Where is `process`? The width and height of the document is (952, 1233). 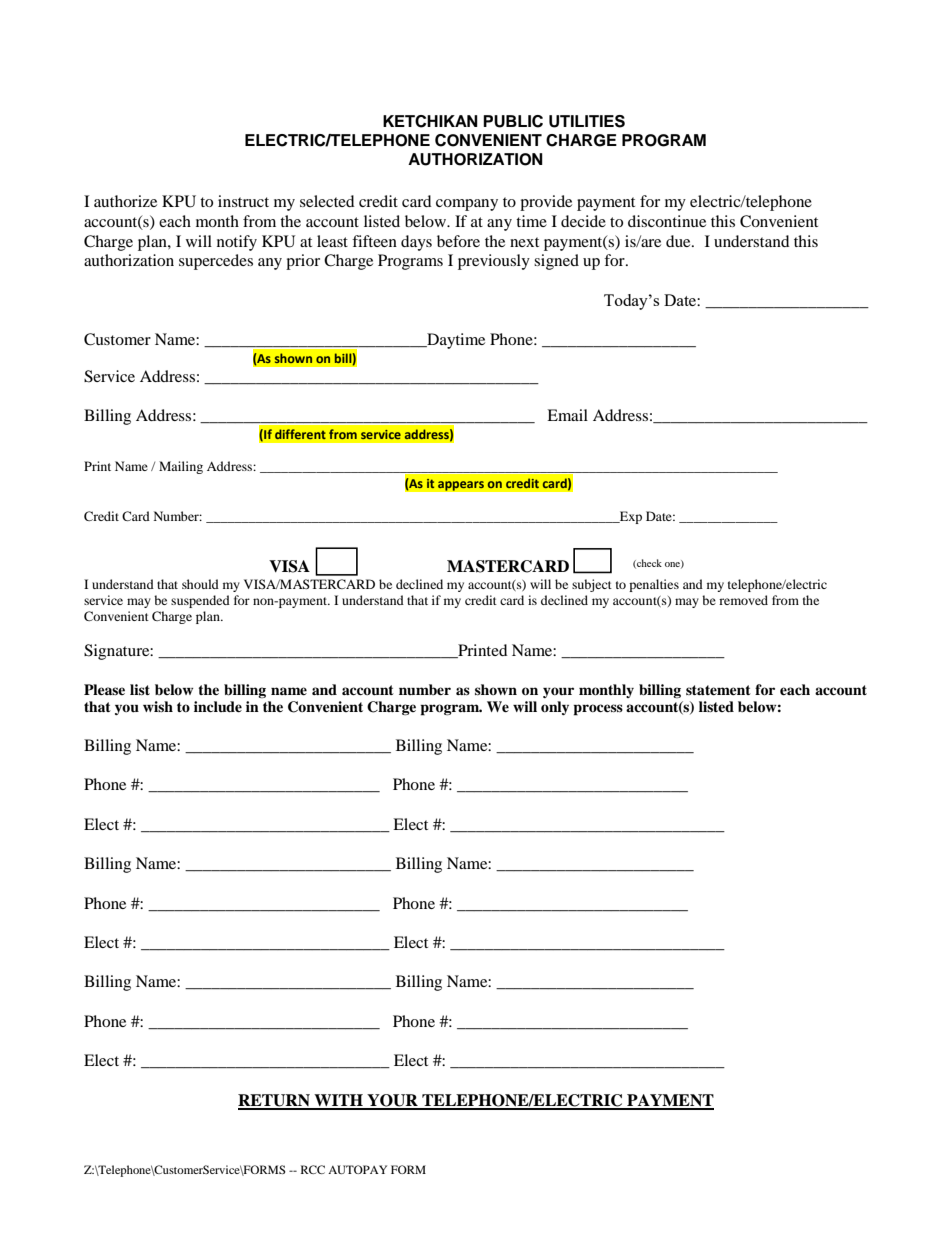
process is located at coordinates (598, 710).
